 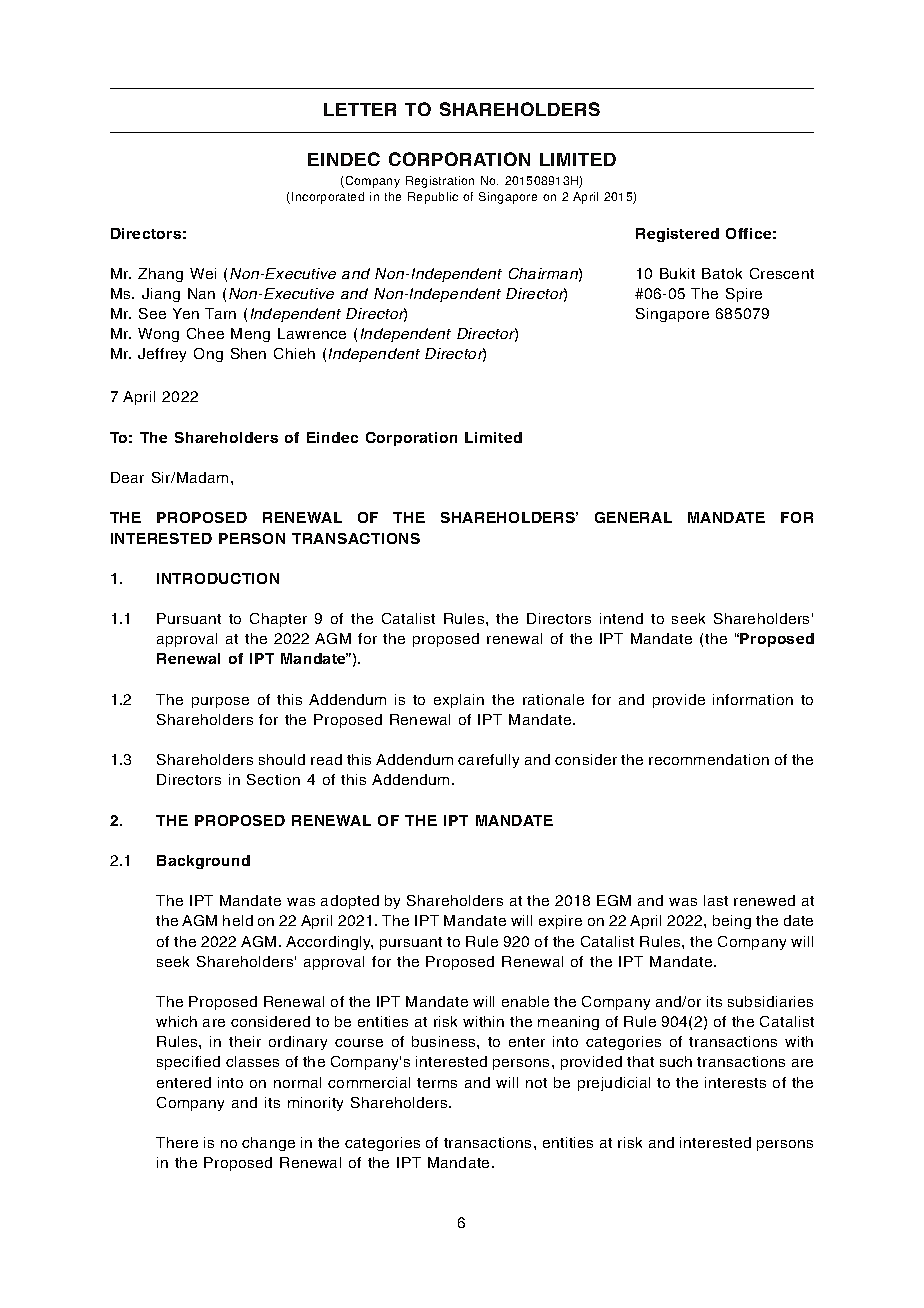 I want to click on Background, so click(x=203, y=862).
